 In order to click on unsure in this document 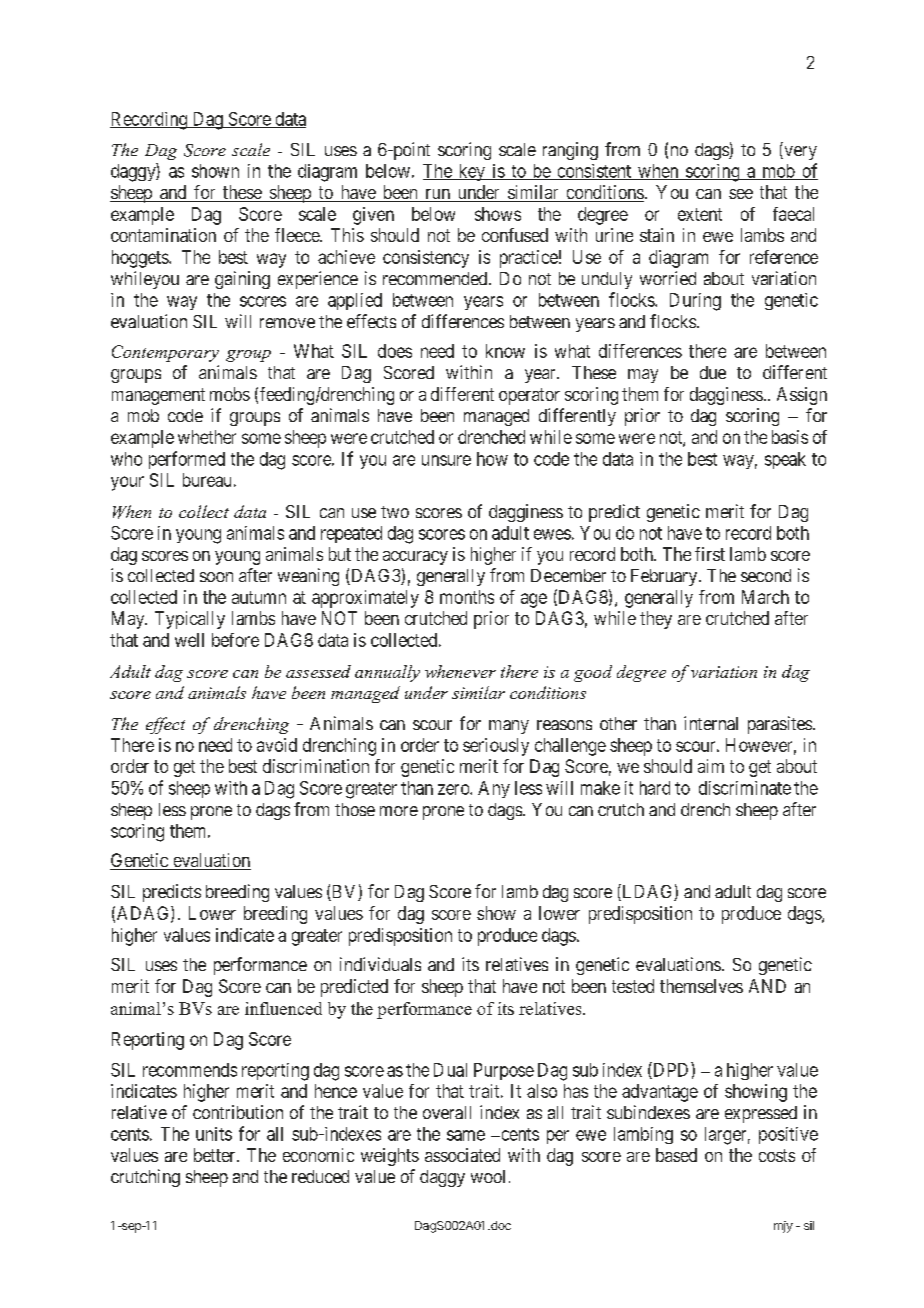, I will do `click(446, 460)`.
